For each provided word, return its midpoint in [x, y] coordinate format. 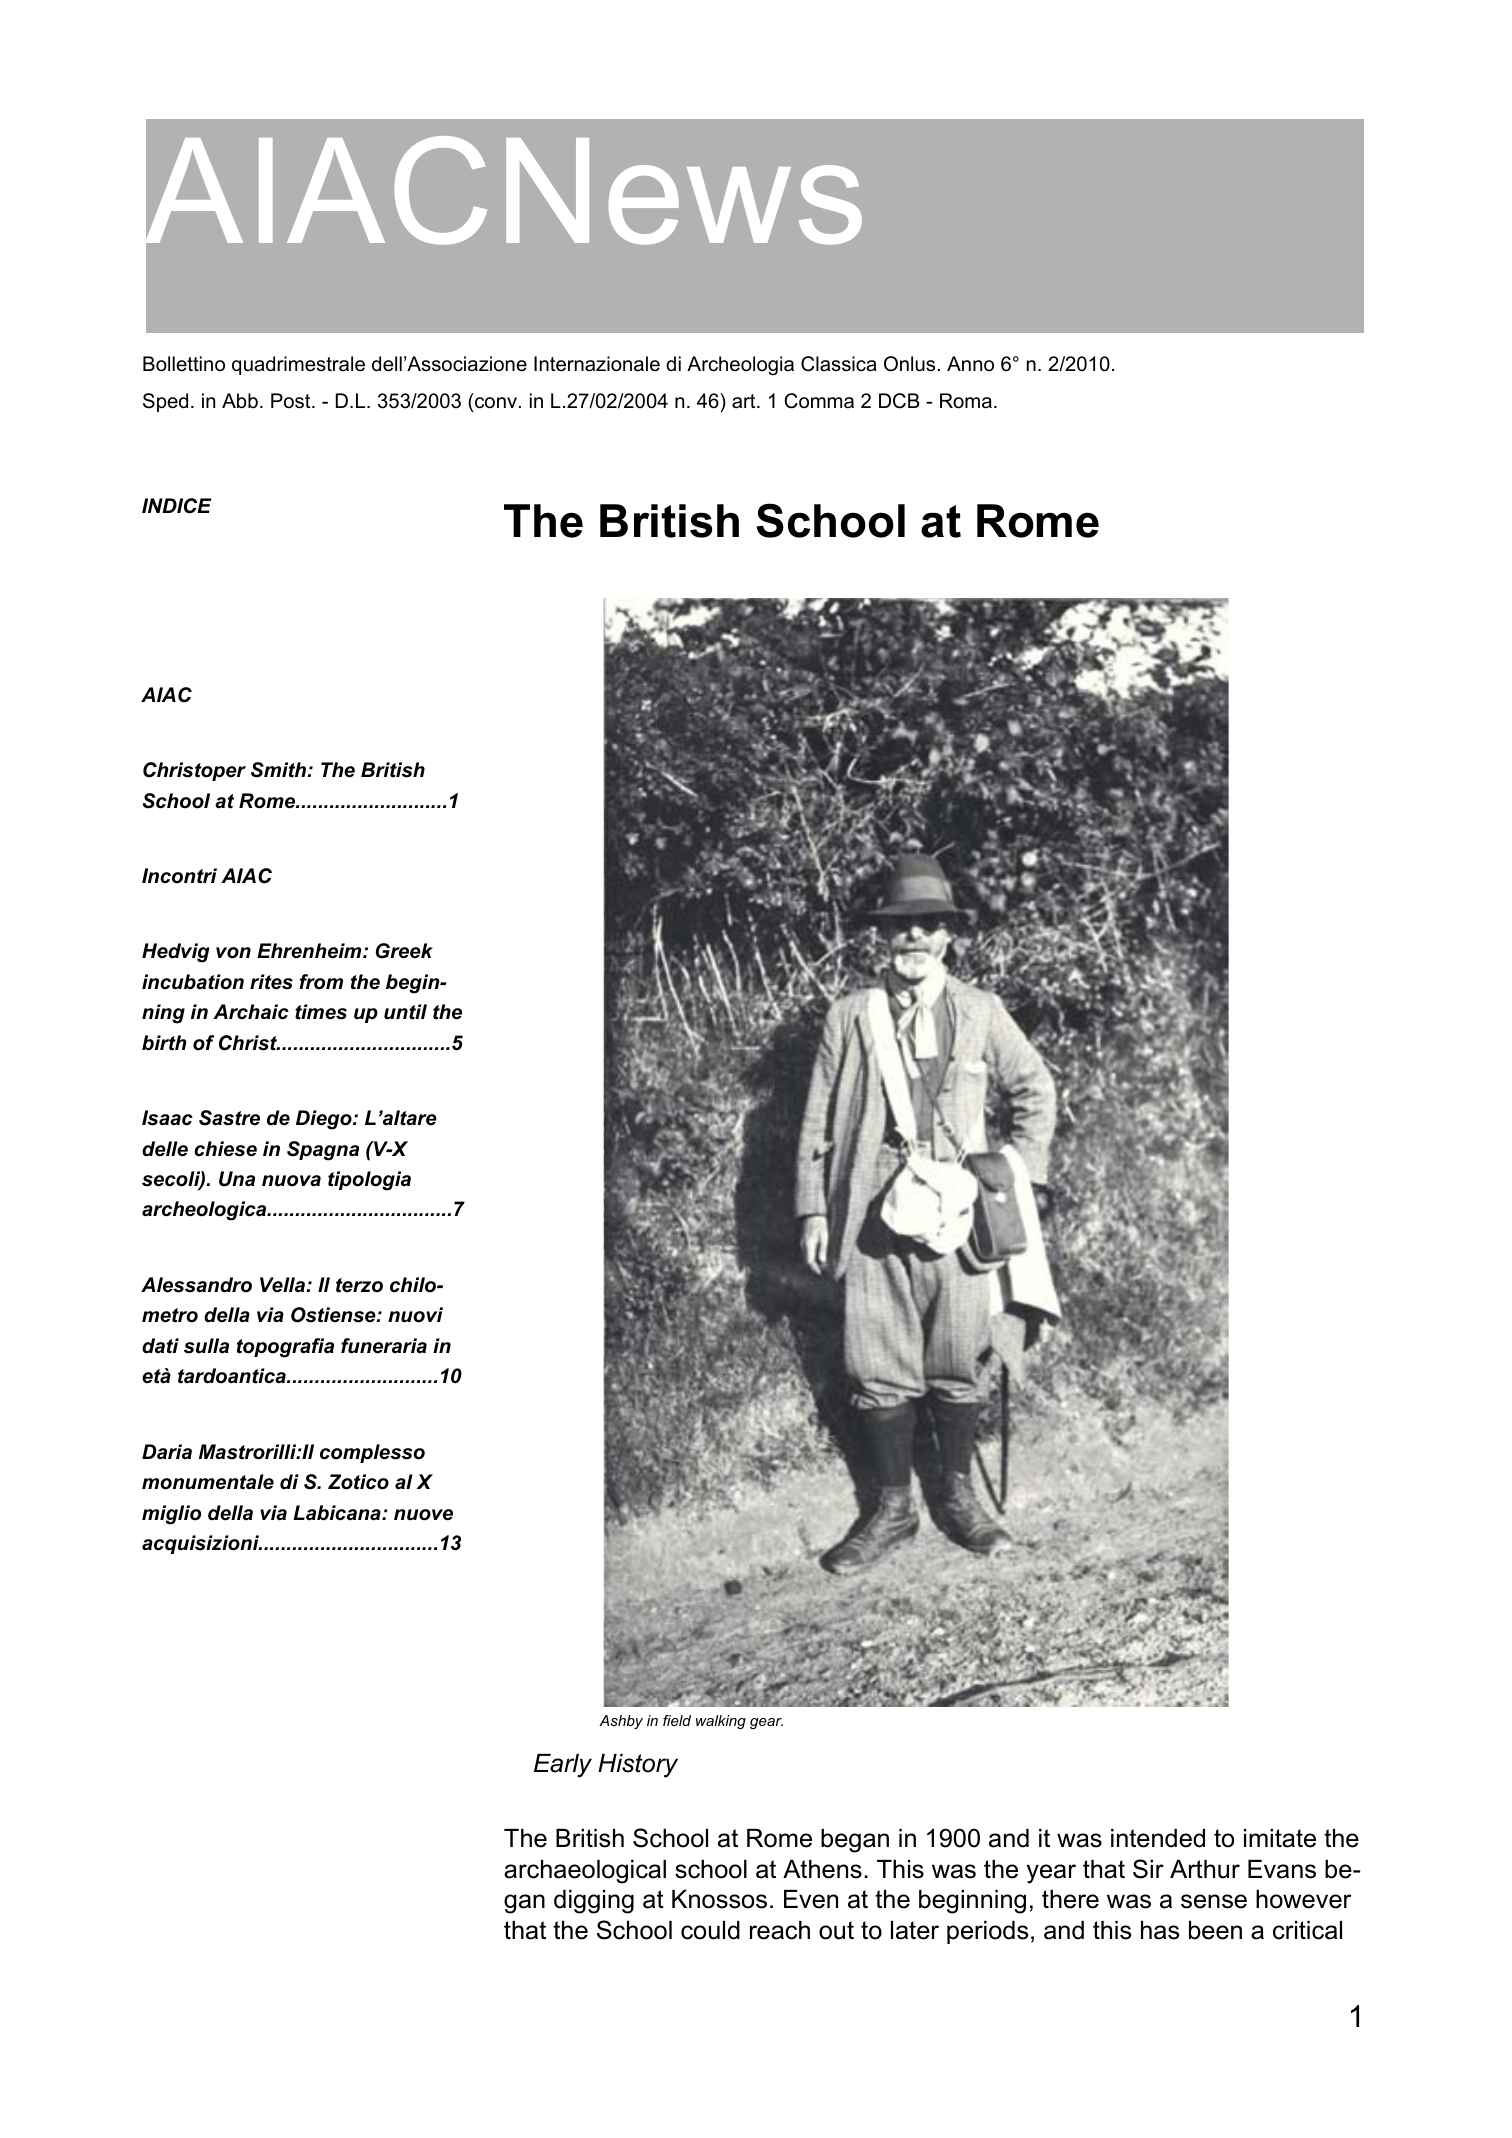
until [405, 1012]
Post [292, 401]
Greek [404, 951]
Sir [1148, 1869]
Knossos [719, 1899]
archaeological [585, 1872]
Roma [966, 401]
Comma [819, 401]
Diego [325, 1120]
